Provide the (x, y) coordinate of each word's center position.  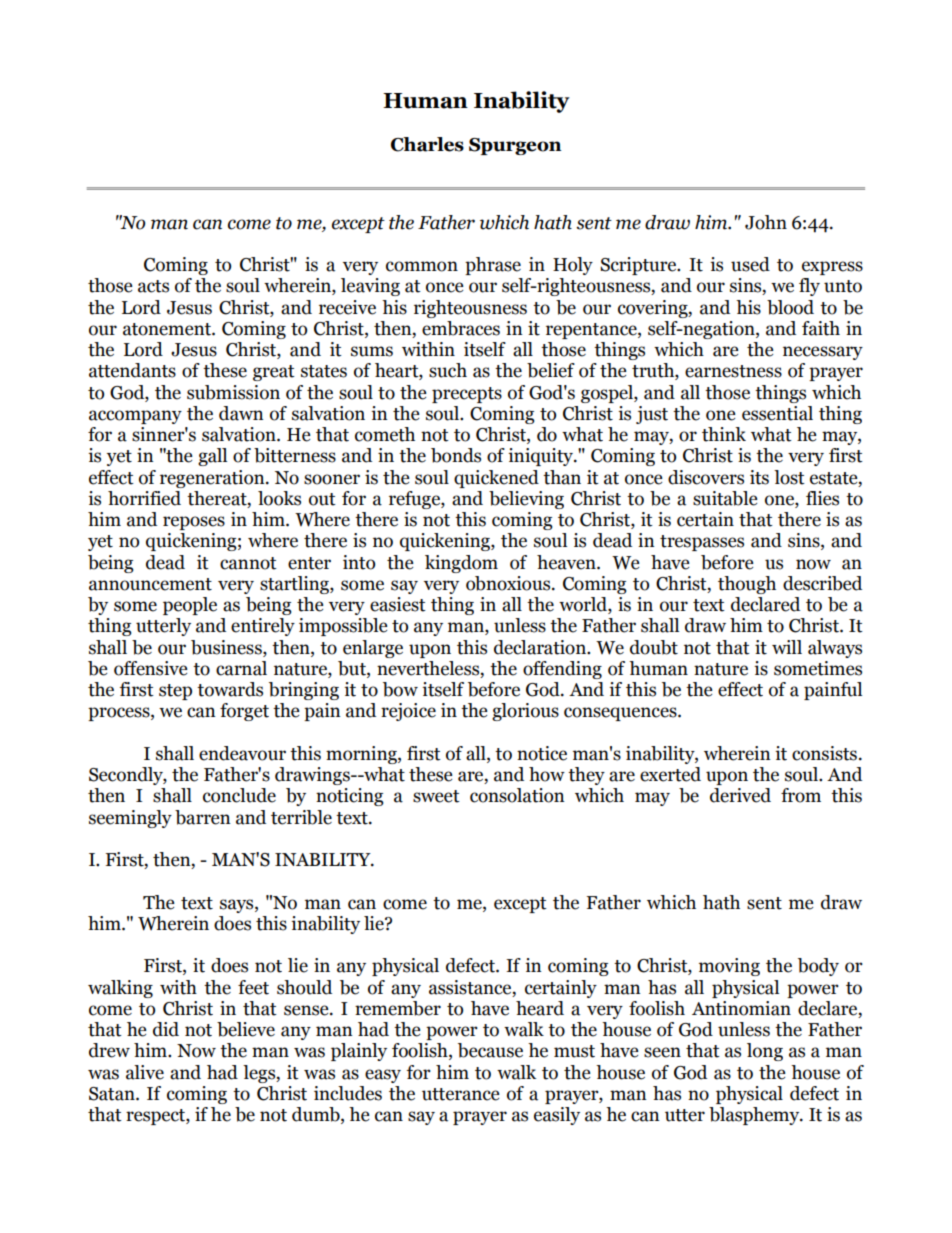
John (766, 222)
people (190, 606)
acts (153, 286)
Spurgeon (515, 146)
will (787, 647)
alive (145, 1072)
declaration (541, 647)
